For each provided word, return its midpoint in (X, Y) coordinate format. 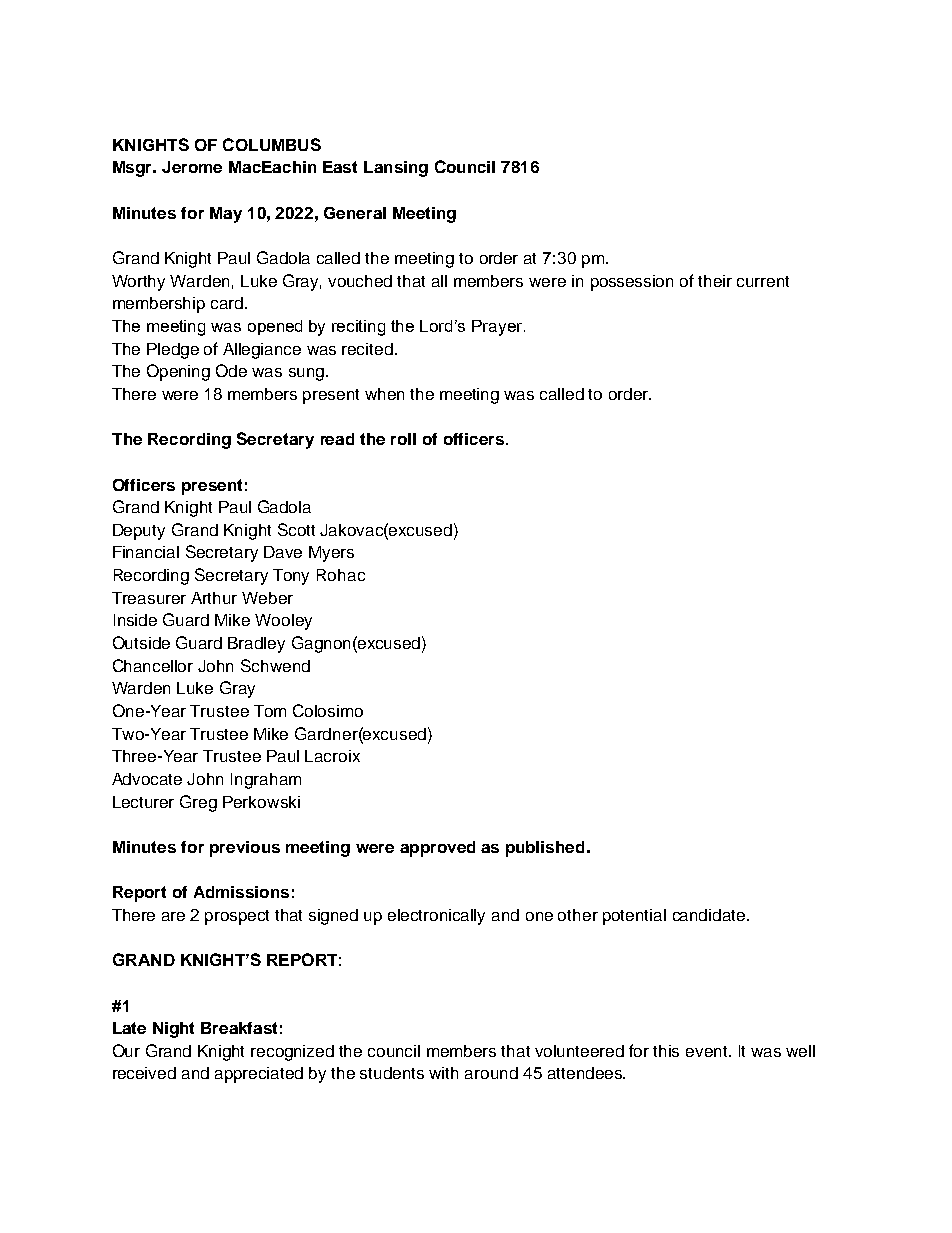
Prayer (498, 328)
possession (632, 283)
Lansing (396, 169)
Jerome (192, 167)
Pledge (173, 351)
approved (437, 849)
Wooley (283, 622)
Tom (270, 711)
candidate (710, 915)
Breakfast (239, 1028)
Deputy (139, 532)
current (763, 281)
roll (403, 439)
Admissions (241, 892)
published (545, 849)
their (715, 281)
